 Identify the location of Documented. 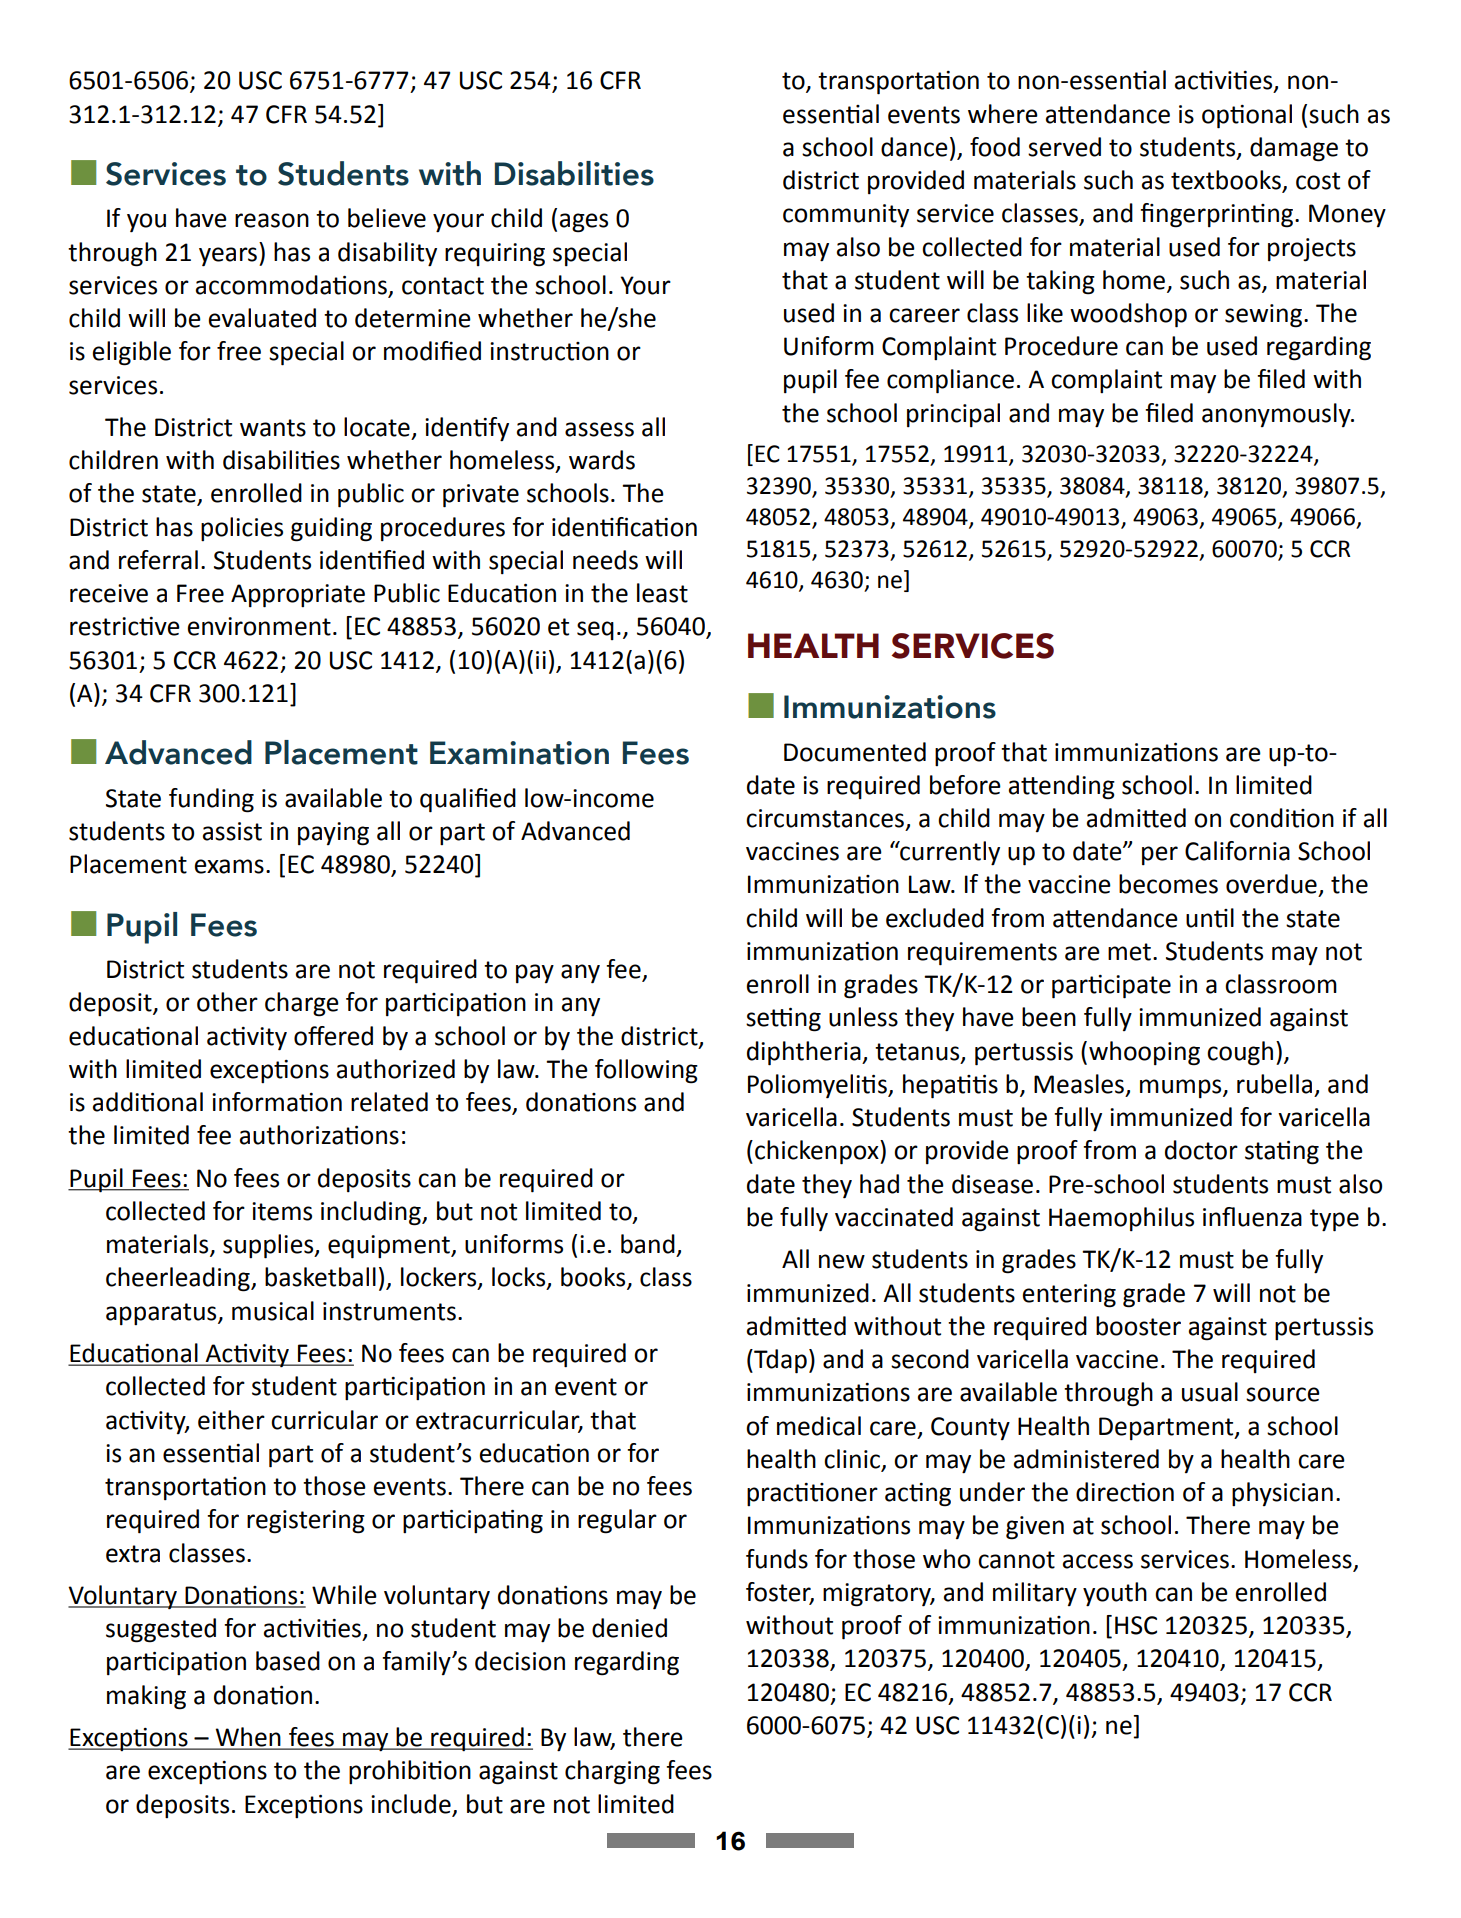
(855, 752).
